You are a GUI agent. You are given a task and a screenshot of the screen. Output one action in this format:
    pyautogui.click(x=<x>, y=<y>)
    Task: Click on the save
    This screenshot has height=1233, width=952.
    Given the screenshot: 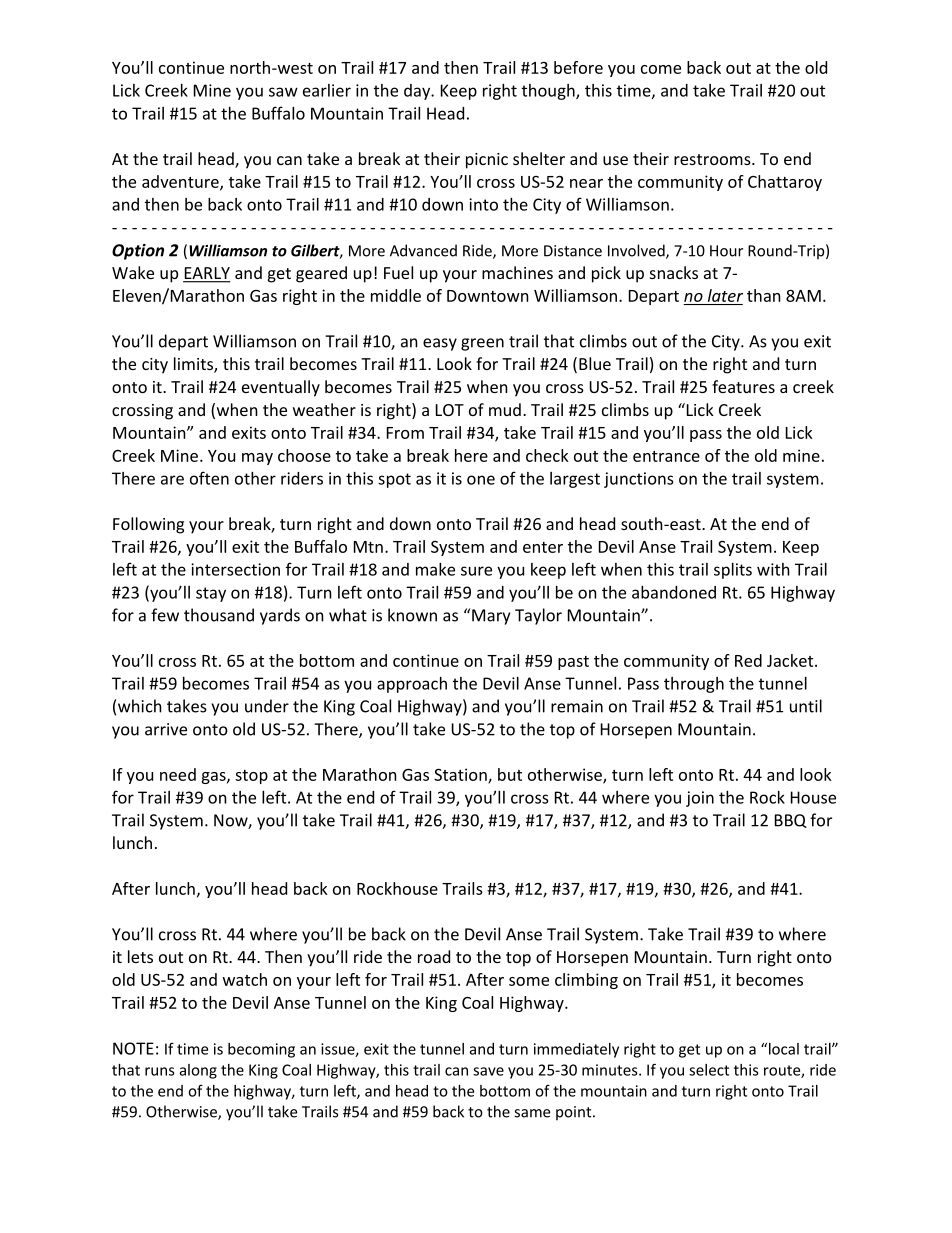 What is the action you would take?
    pyautogui.click(x=488, y=1071)
